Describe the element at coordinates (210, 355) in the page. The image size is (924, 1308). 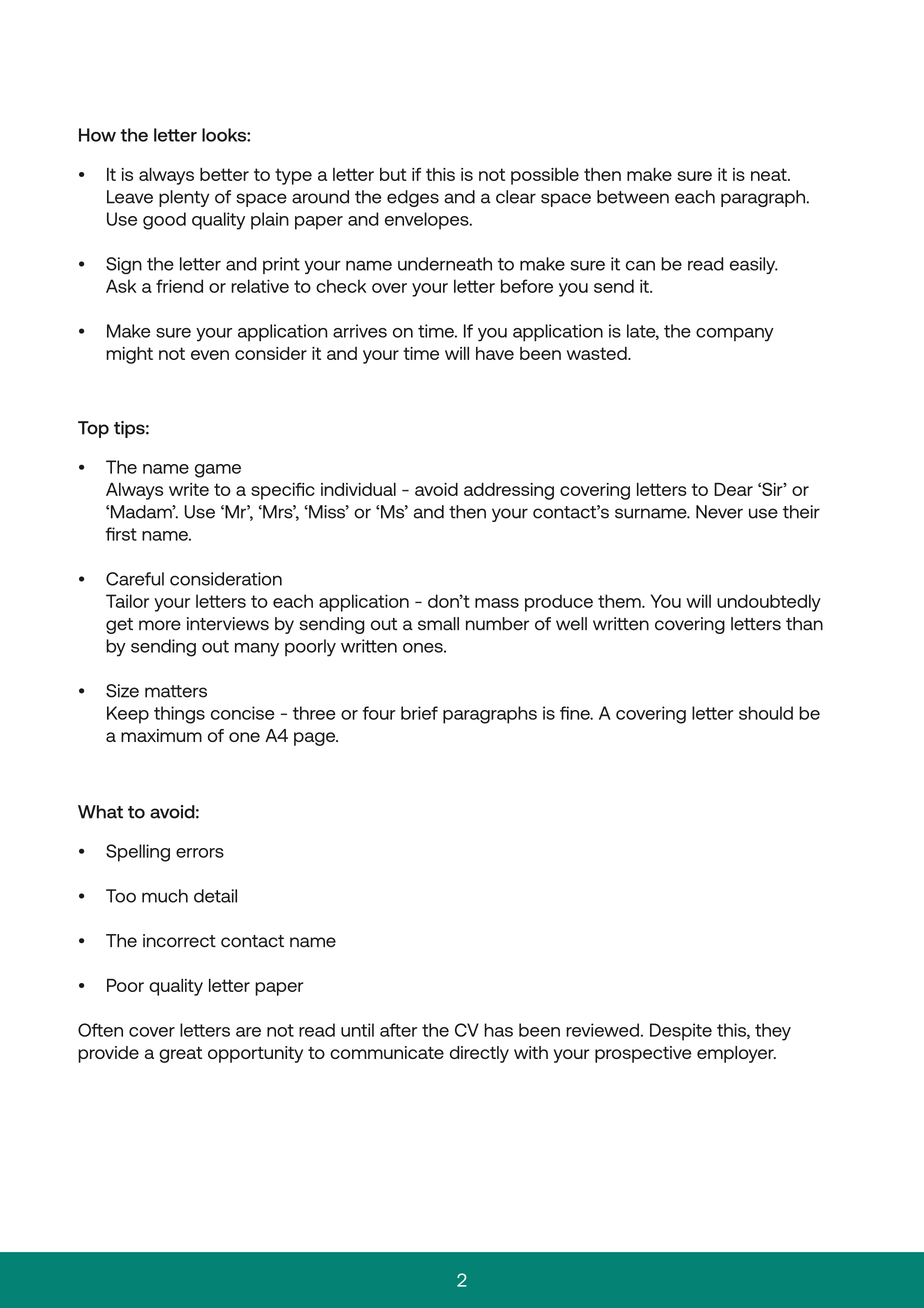
I see `even` at that location.
